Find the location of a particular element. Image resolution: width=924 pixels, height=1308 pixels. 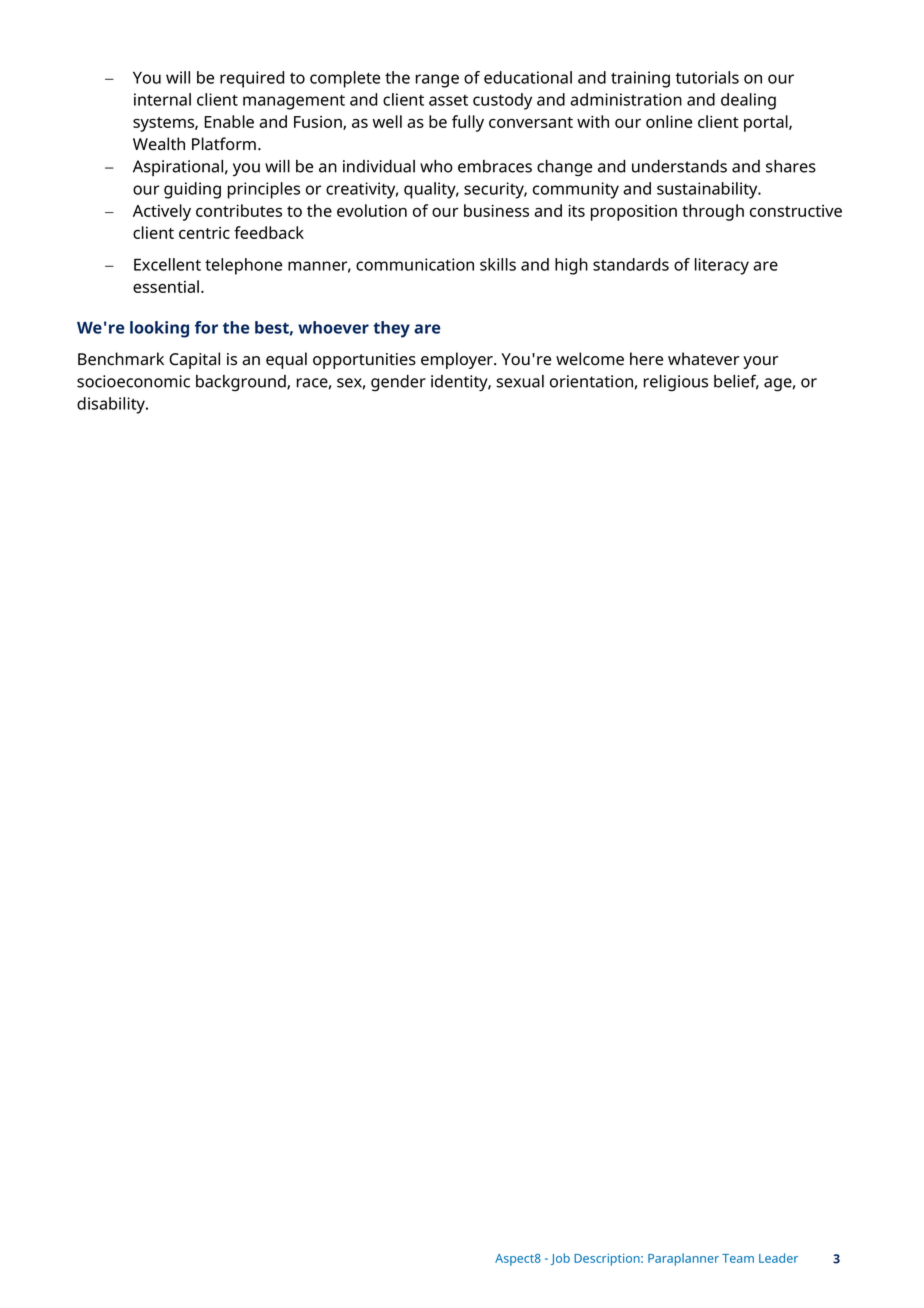

internal is located at coordinates (162, 99).
